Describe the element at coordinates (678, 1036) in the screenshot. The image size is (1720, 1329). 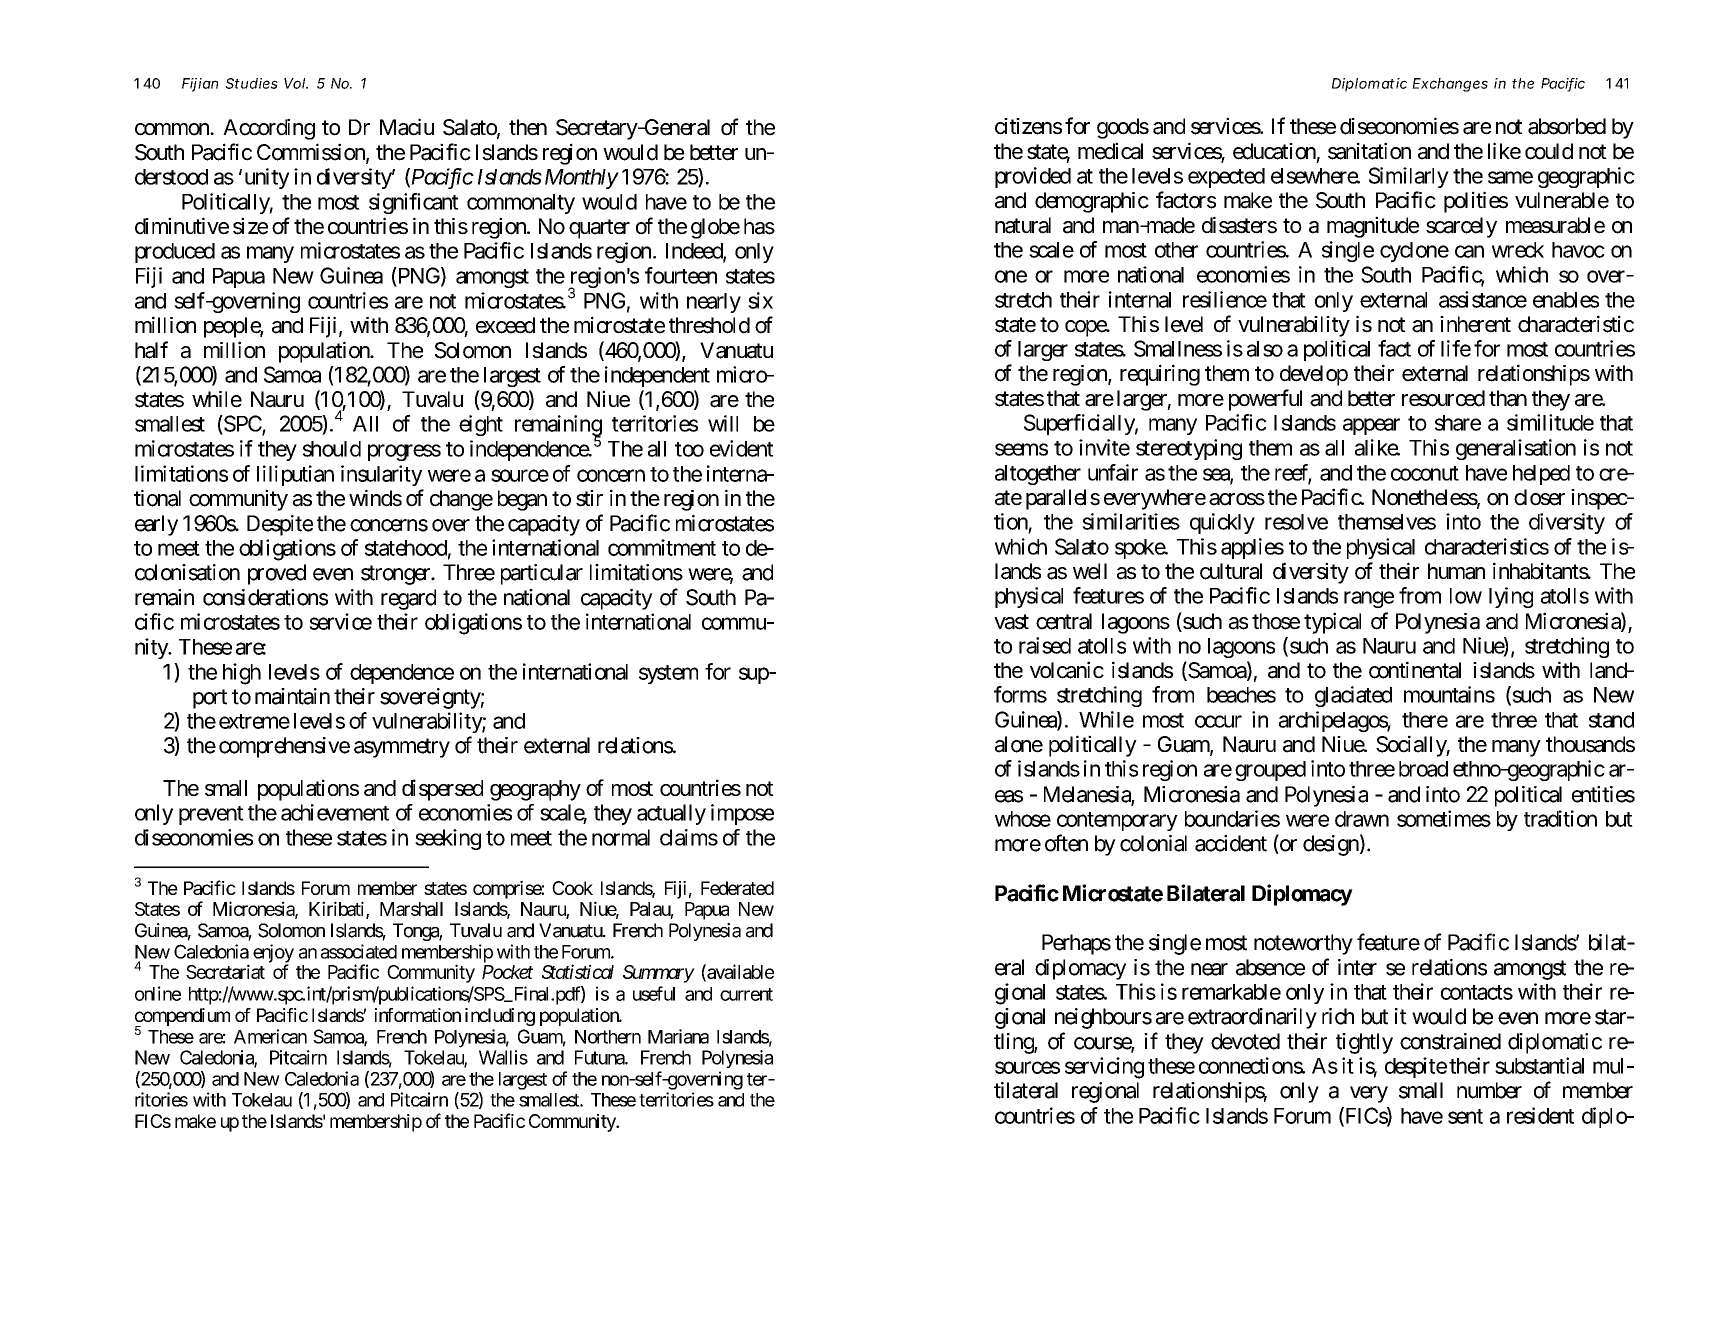
I see `Mariana` at that location.
